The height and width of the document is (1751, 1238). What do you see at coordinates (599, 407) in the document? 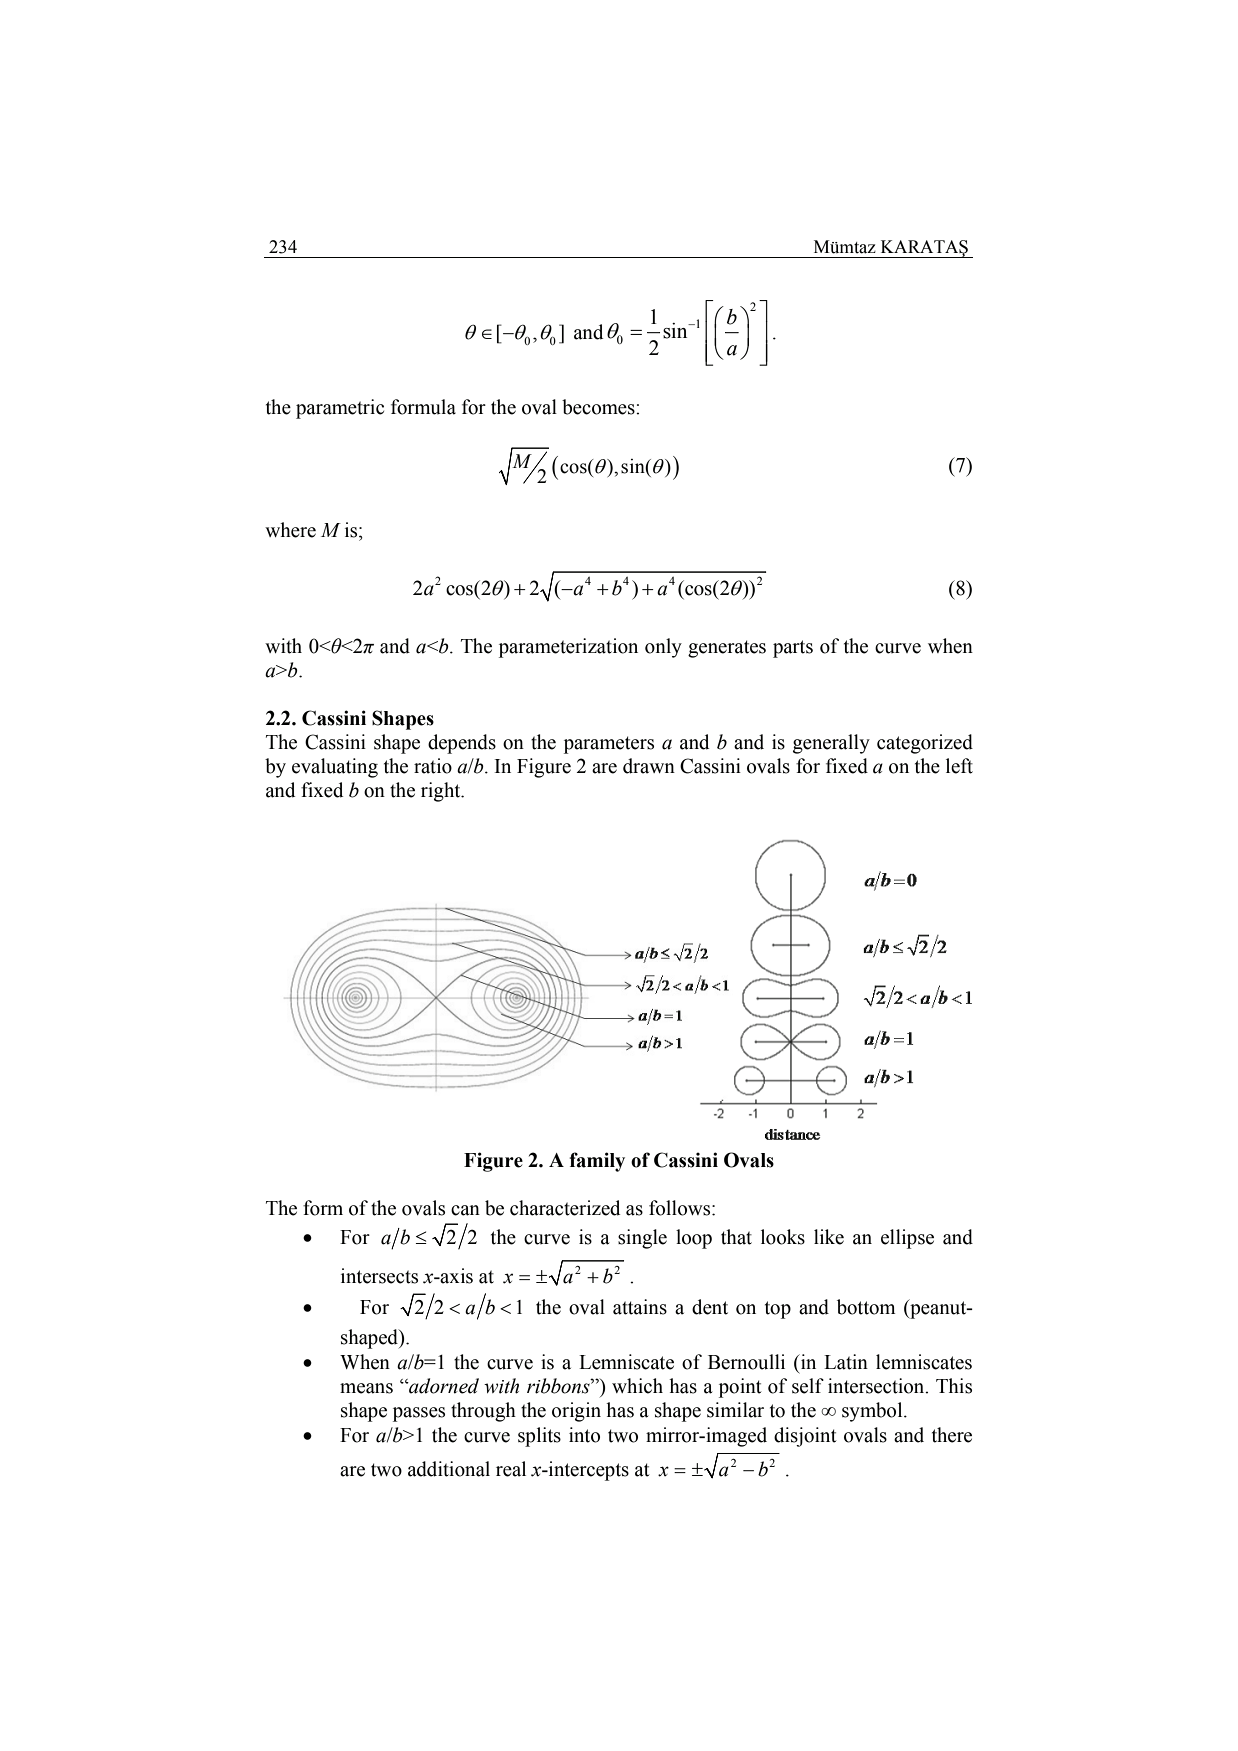
I see `becomes` at bounding box center [599, 407].
